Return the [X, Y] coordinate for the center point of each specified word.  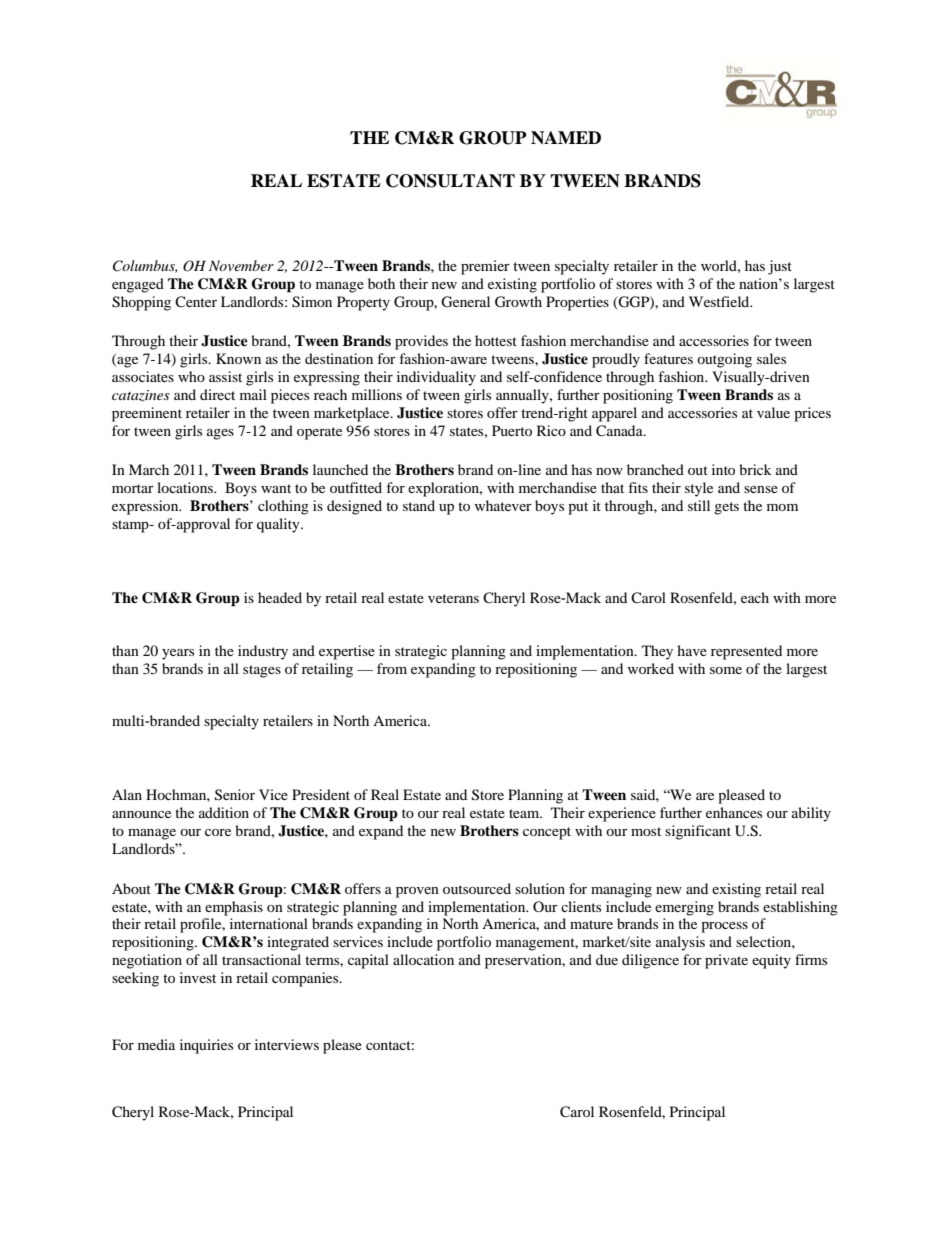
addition [224, 812]
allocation [423, 959]
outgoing [724, 360]
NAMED [566, 138]
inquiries [206, 1046]
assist [225, 376]
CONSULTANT [450, 181]
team [525, 813]
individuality [436, 378]
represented [746, 652]
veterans [453, 598]
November [241, 265]
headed [280, 597]
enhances [734, 812]
